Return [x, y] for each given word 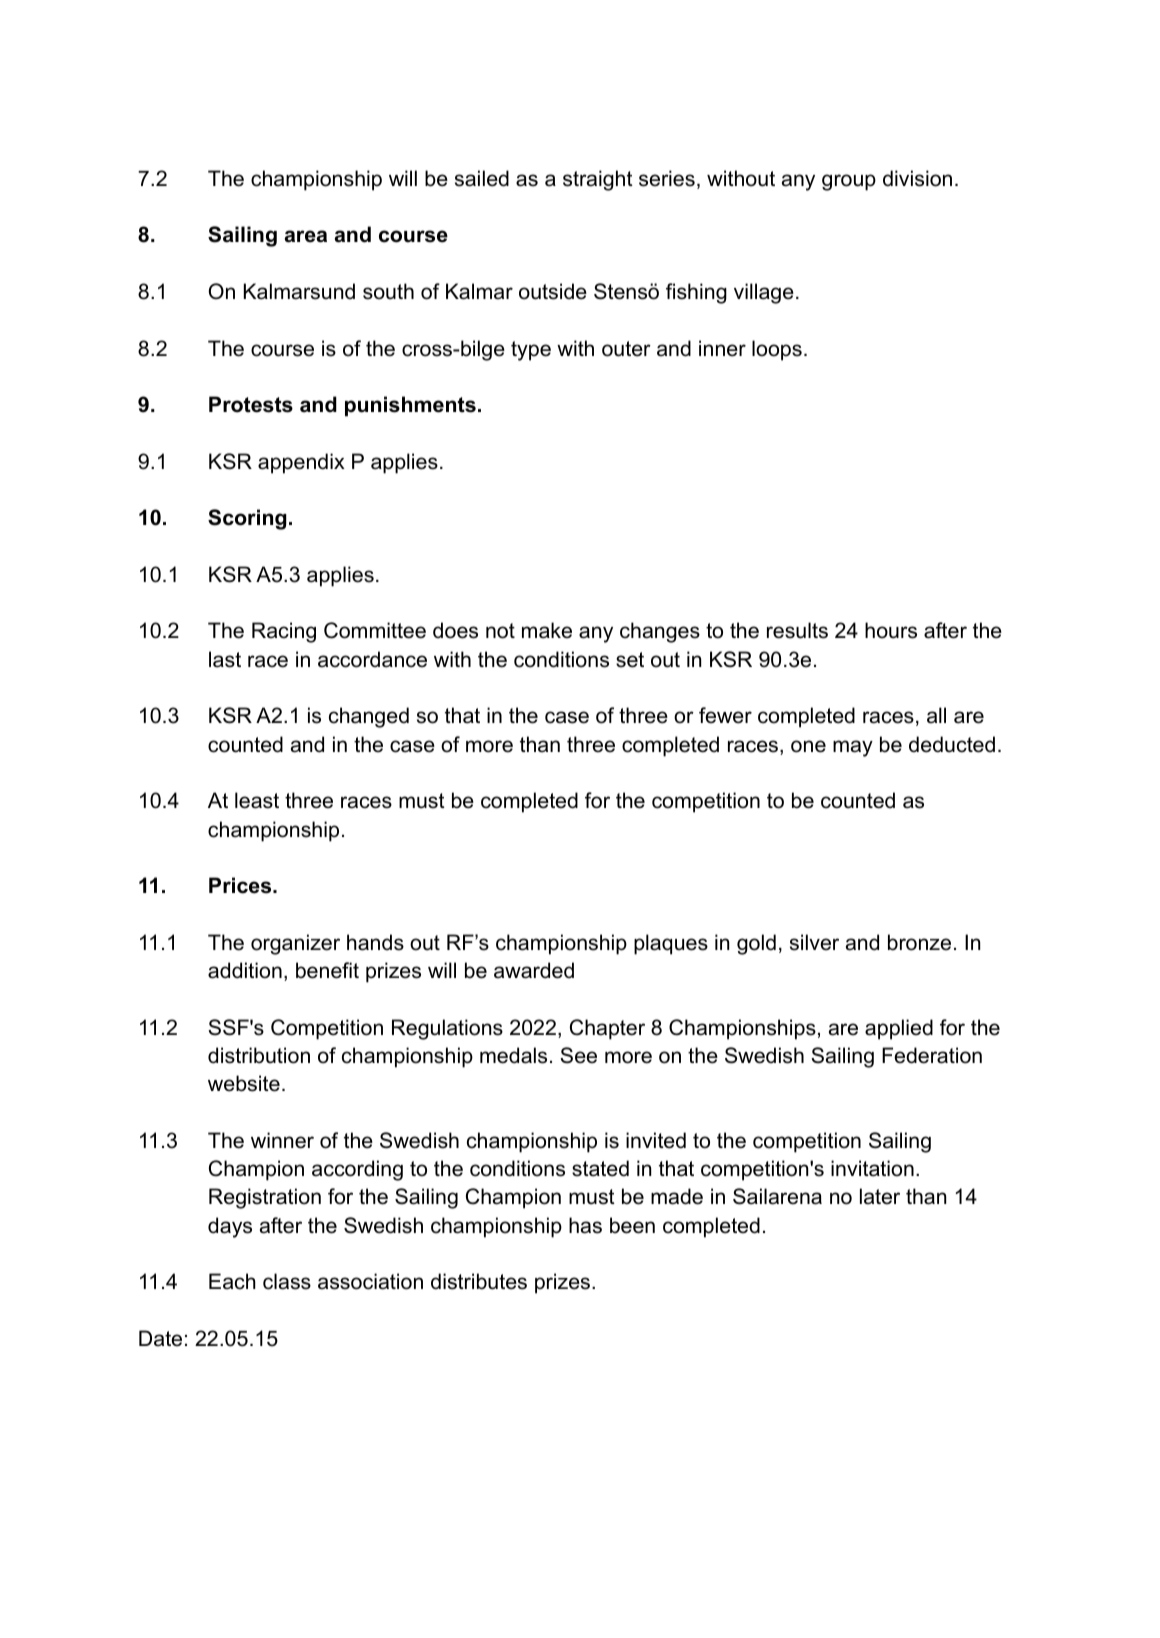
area [306, 236]
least [257, 800]
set [630, 660]
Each [232, 1281]
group [849, 182]
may [853, 748]
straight [598, 180]
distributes [479, 1281]
